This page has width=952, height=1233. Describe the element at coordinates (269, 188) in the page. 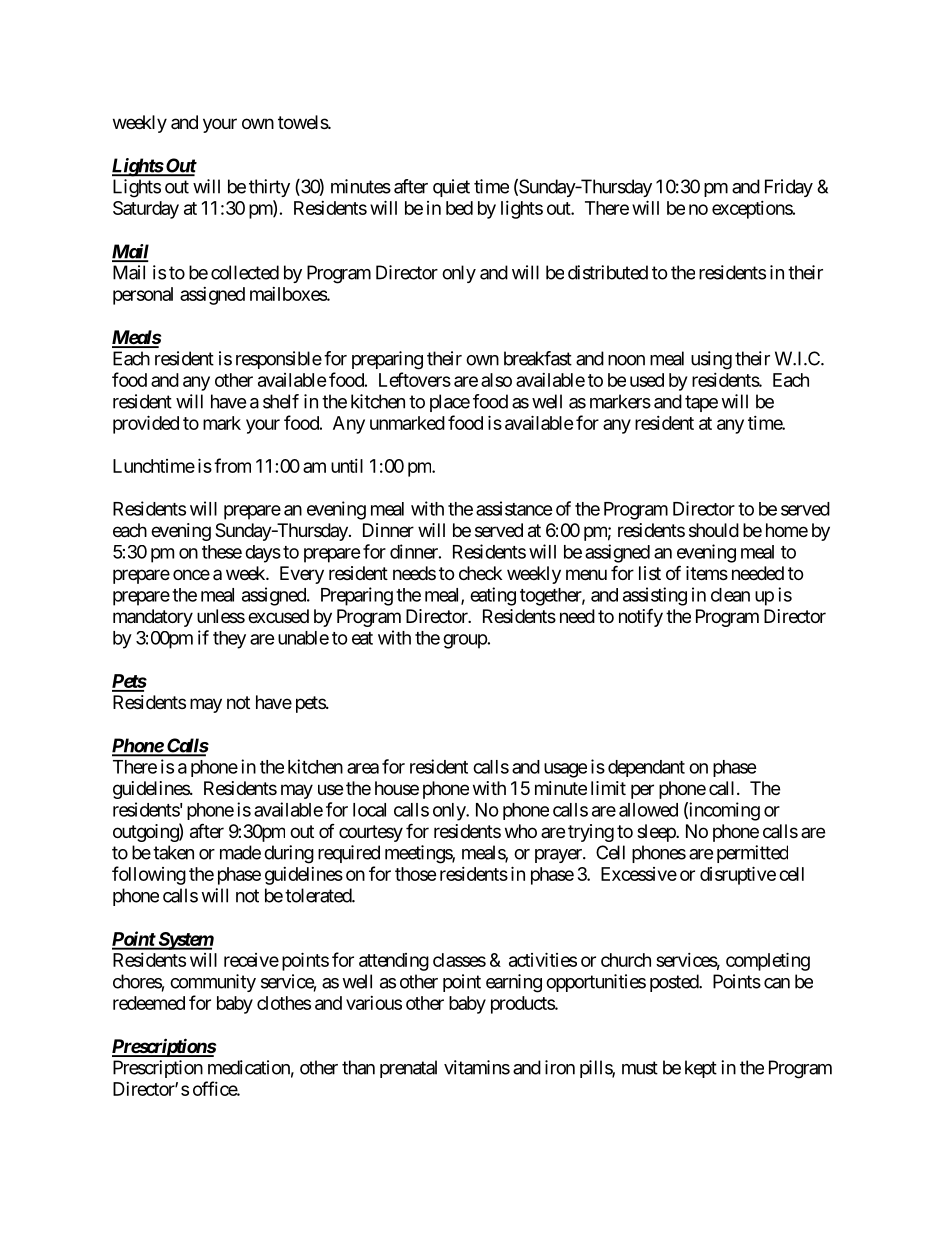

I see `thirty` at that location.
